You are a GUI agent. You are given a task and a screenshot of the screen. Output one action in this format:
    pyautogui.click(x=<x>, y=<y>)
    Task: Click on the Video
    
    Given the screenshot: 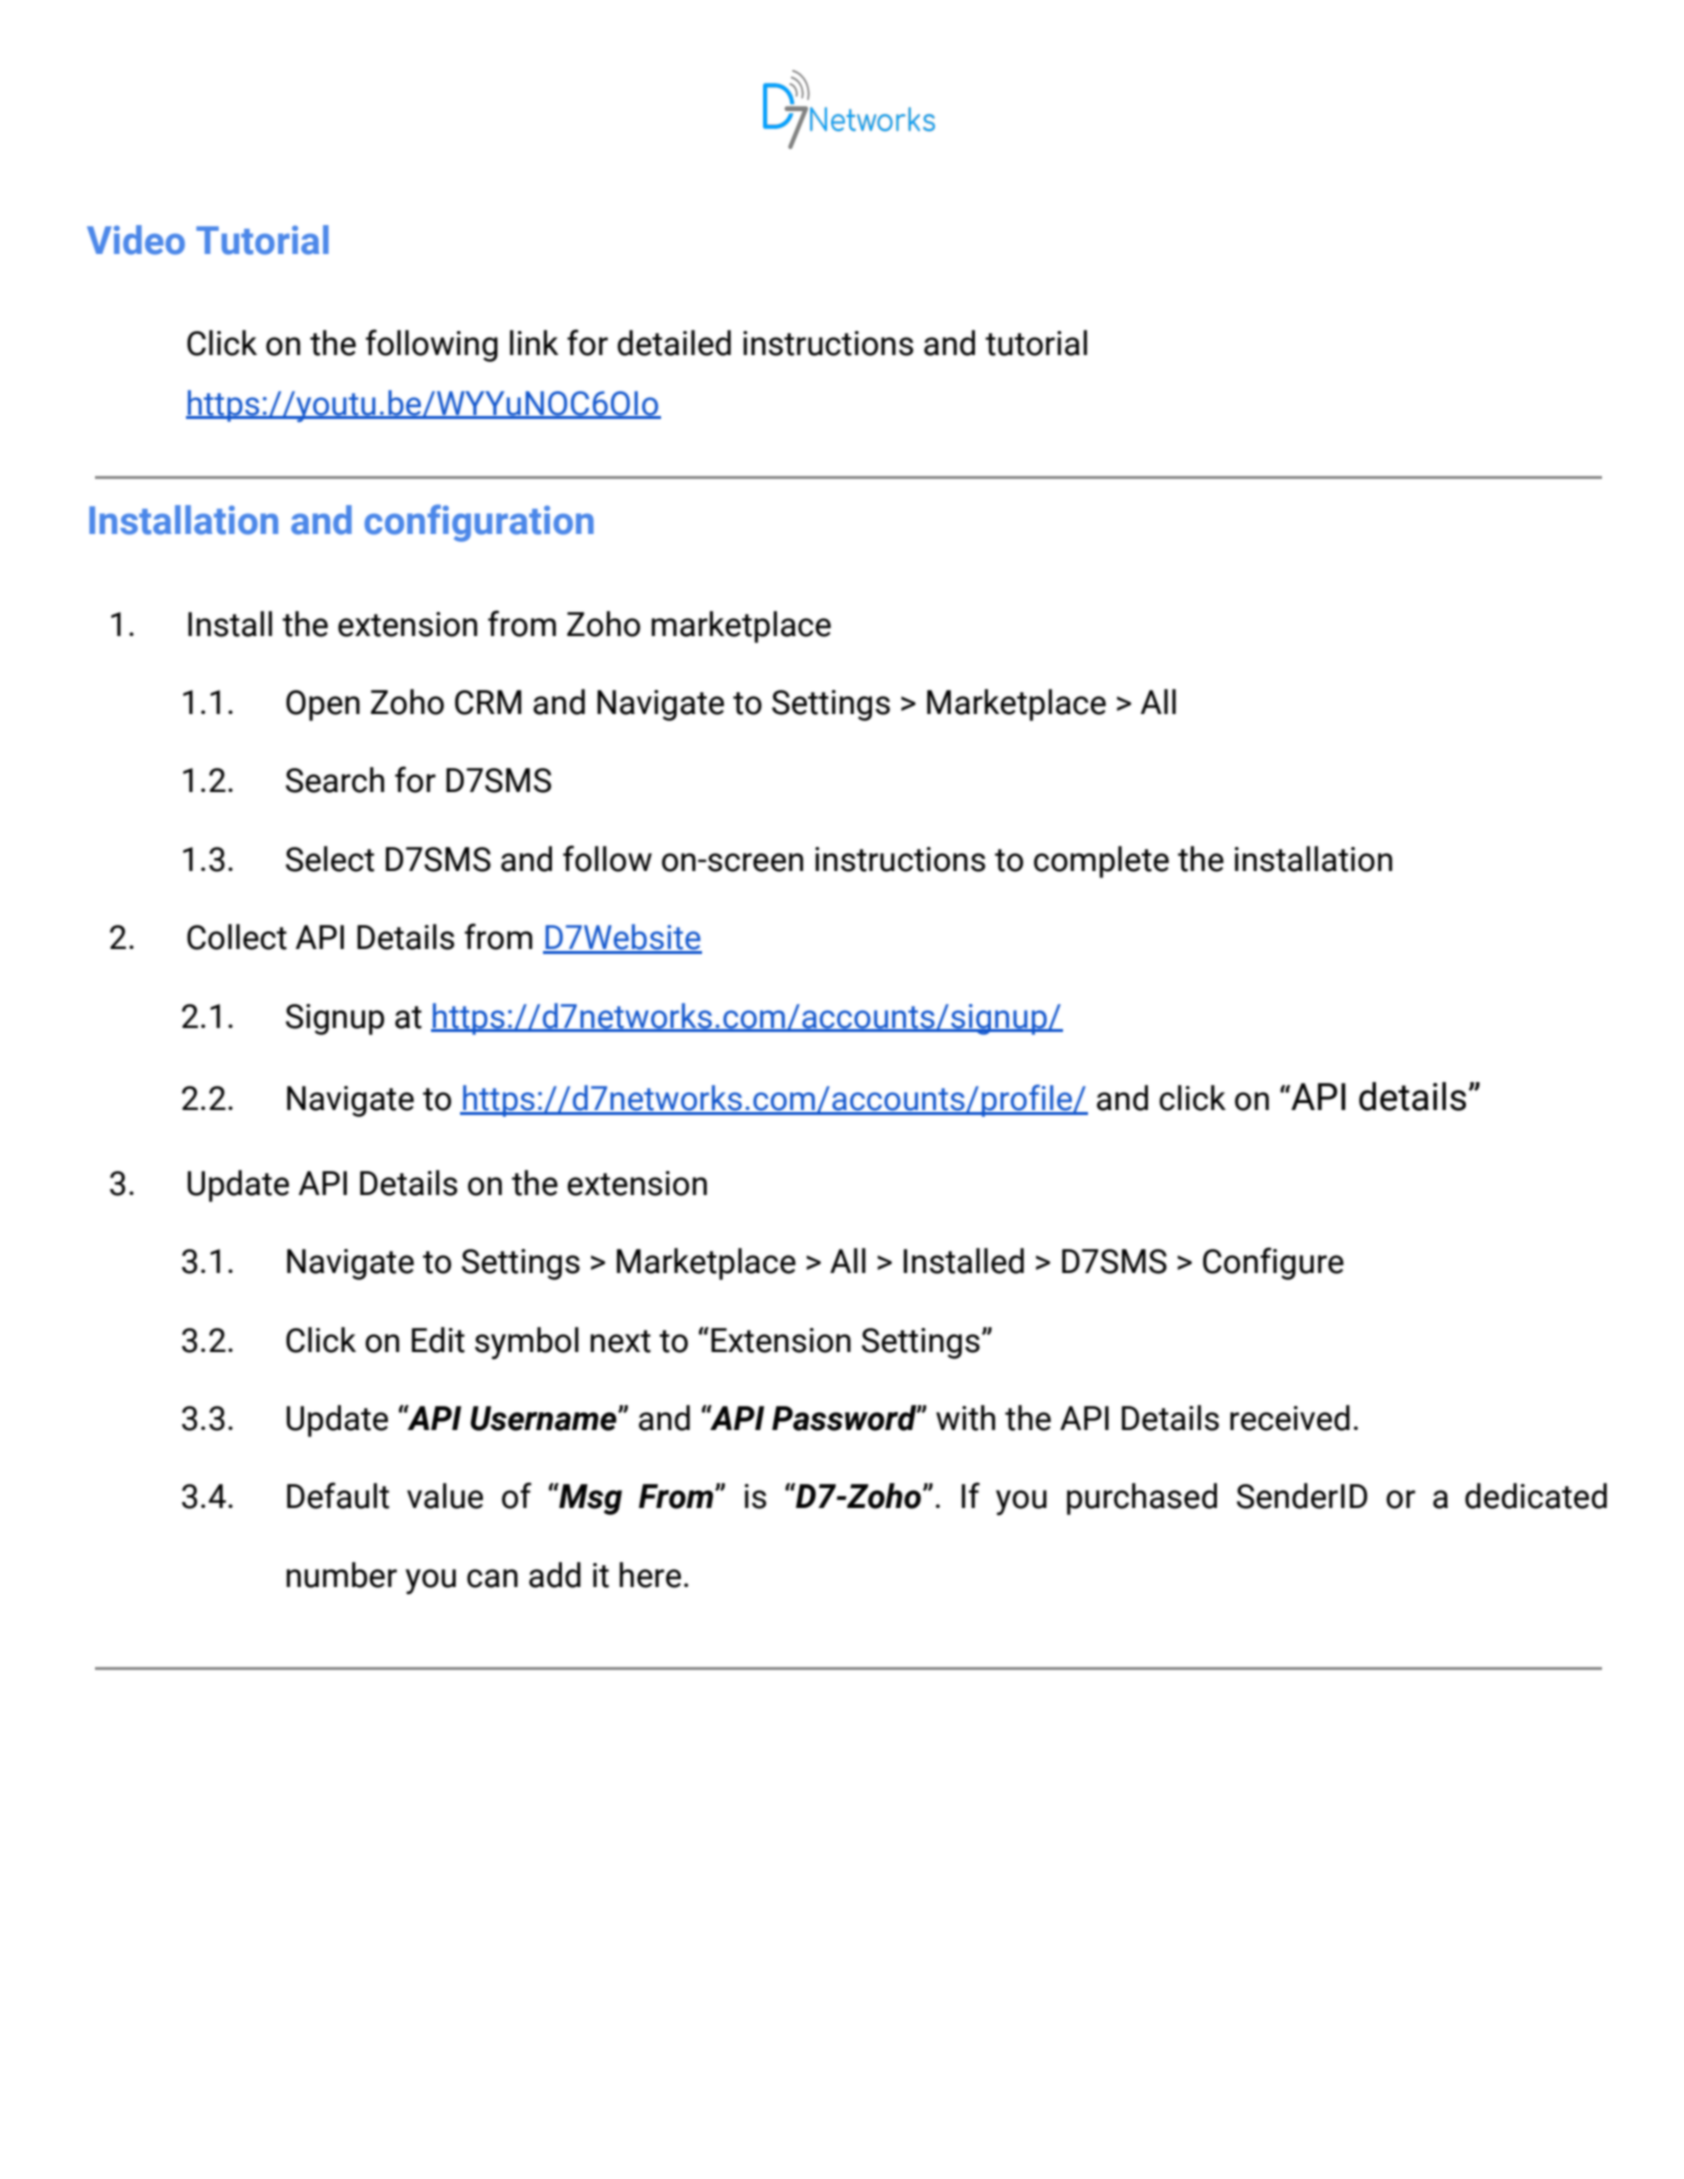 What is the action you would take?
    pyautogui.click(x=136, y=240)
